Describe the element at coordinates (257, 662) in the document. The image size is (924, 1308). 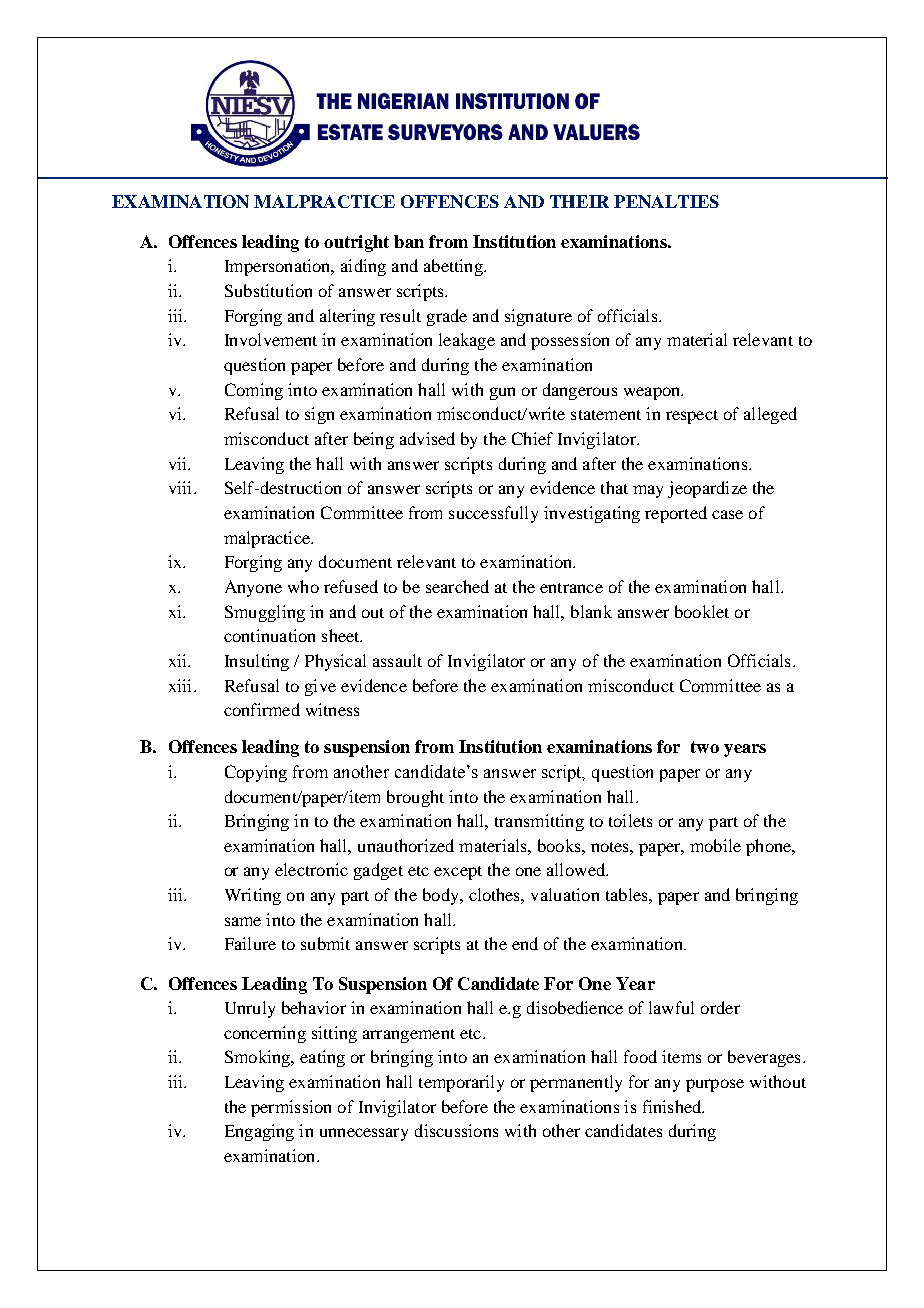
I see `Insulting` at that location.
